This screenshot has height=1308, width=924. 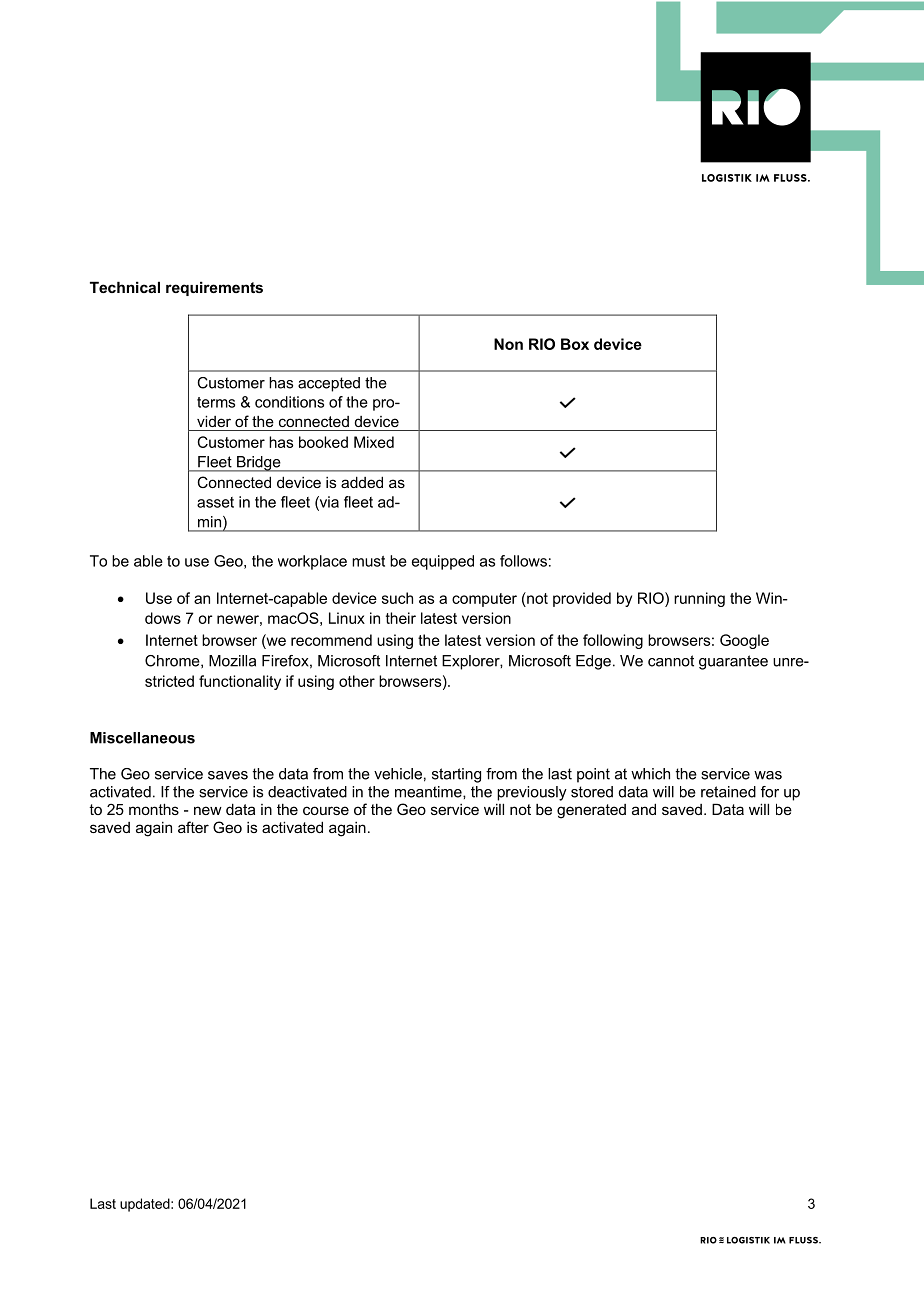 What do you see at coordinates (429, 792) in the screenshot?
I see `meantime` at bounding box center [429, 792].
